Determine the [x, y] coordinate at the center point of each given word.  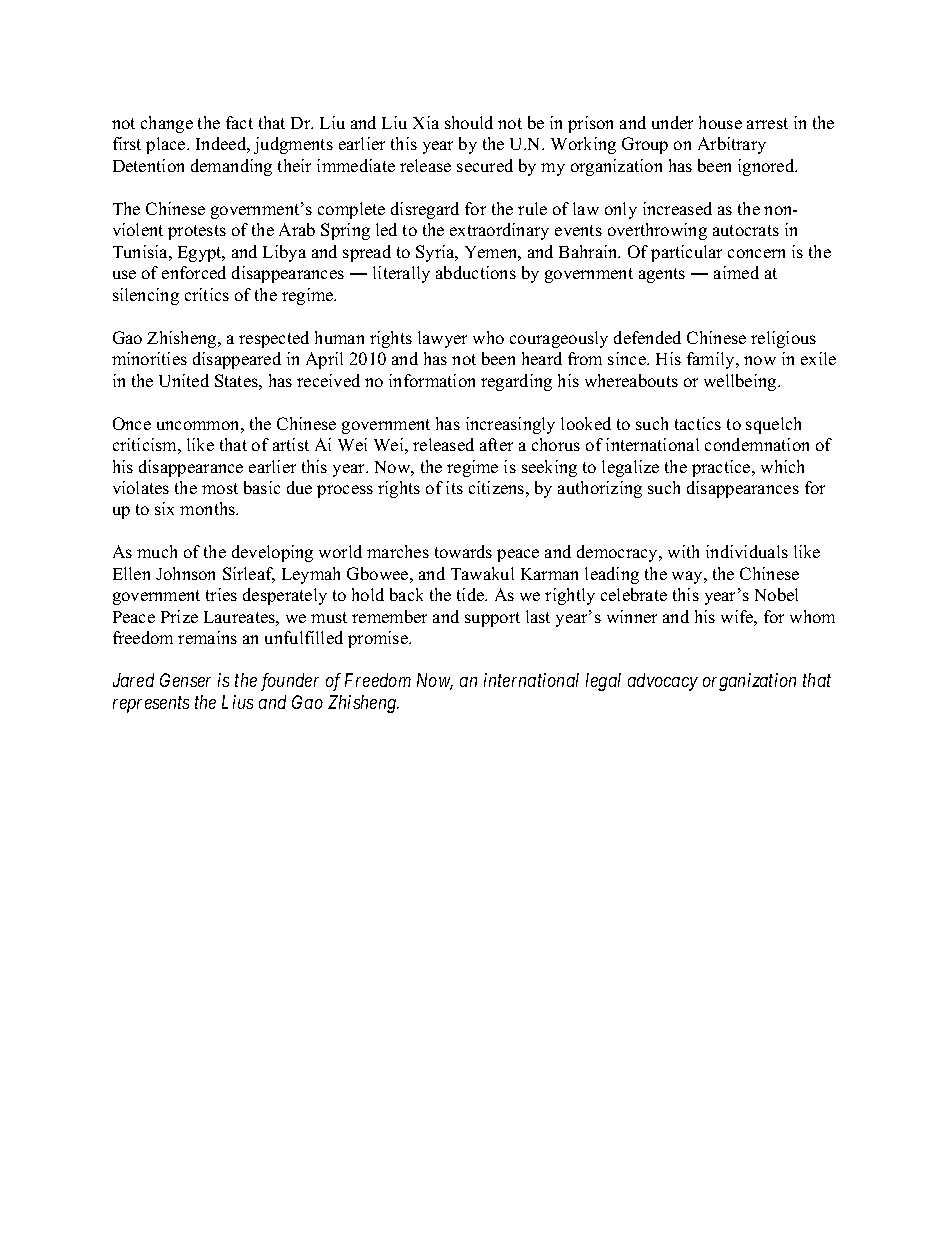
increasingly [510, 425]
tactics [698, 423]
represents [151, 705]
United [184, 380]
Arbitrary [732, 145]
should [469, 122]
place [167, 145]
